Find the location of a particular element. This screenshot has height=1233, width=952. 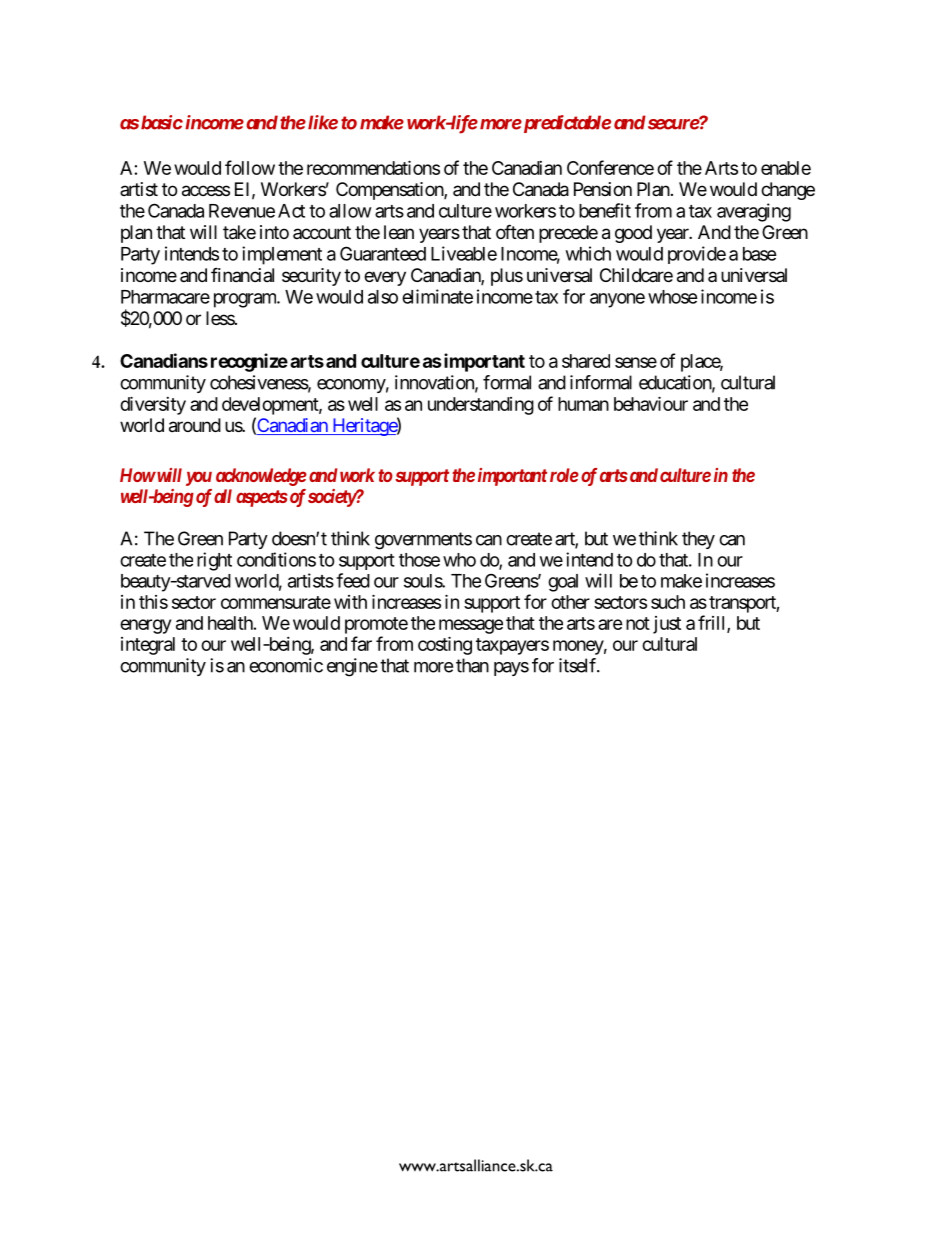

feed is located at coordinates (353, 580).
